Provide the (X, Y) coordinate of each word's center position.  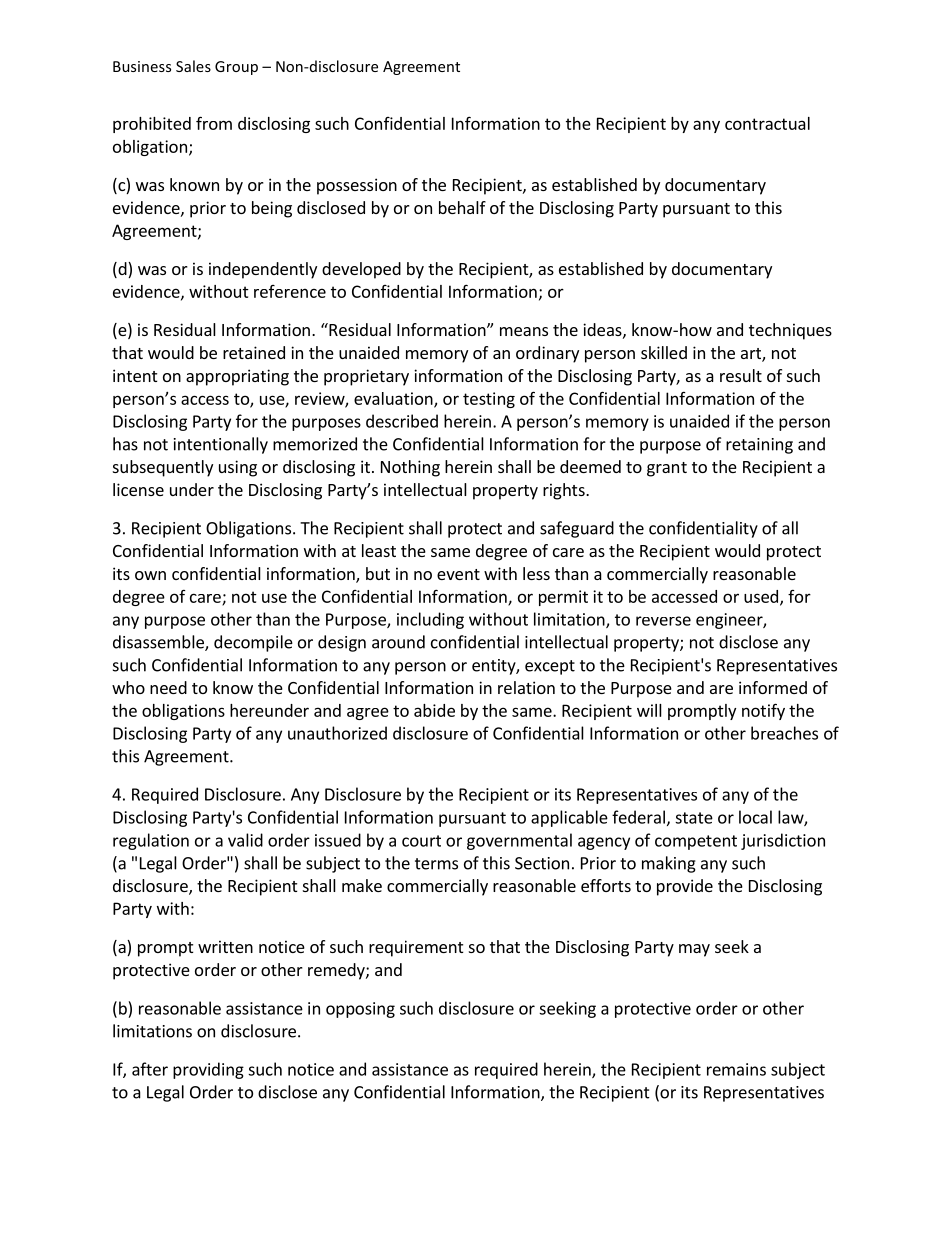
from (214, 123)
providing (208, 1070)
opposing (360, 1010)
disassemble (159, 643)
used (761, 596)
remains (736, 1069)
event (458, 574)
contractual (767, 123)
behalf (462, 207)
